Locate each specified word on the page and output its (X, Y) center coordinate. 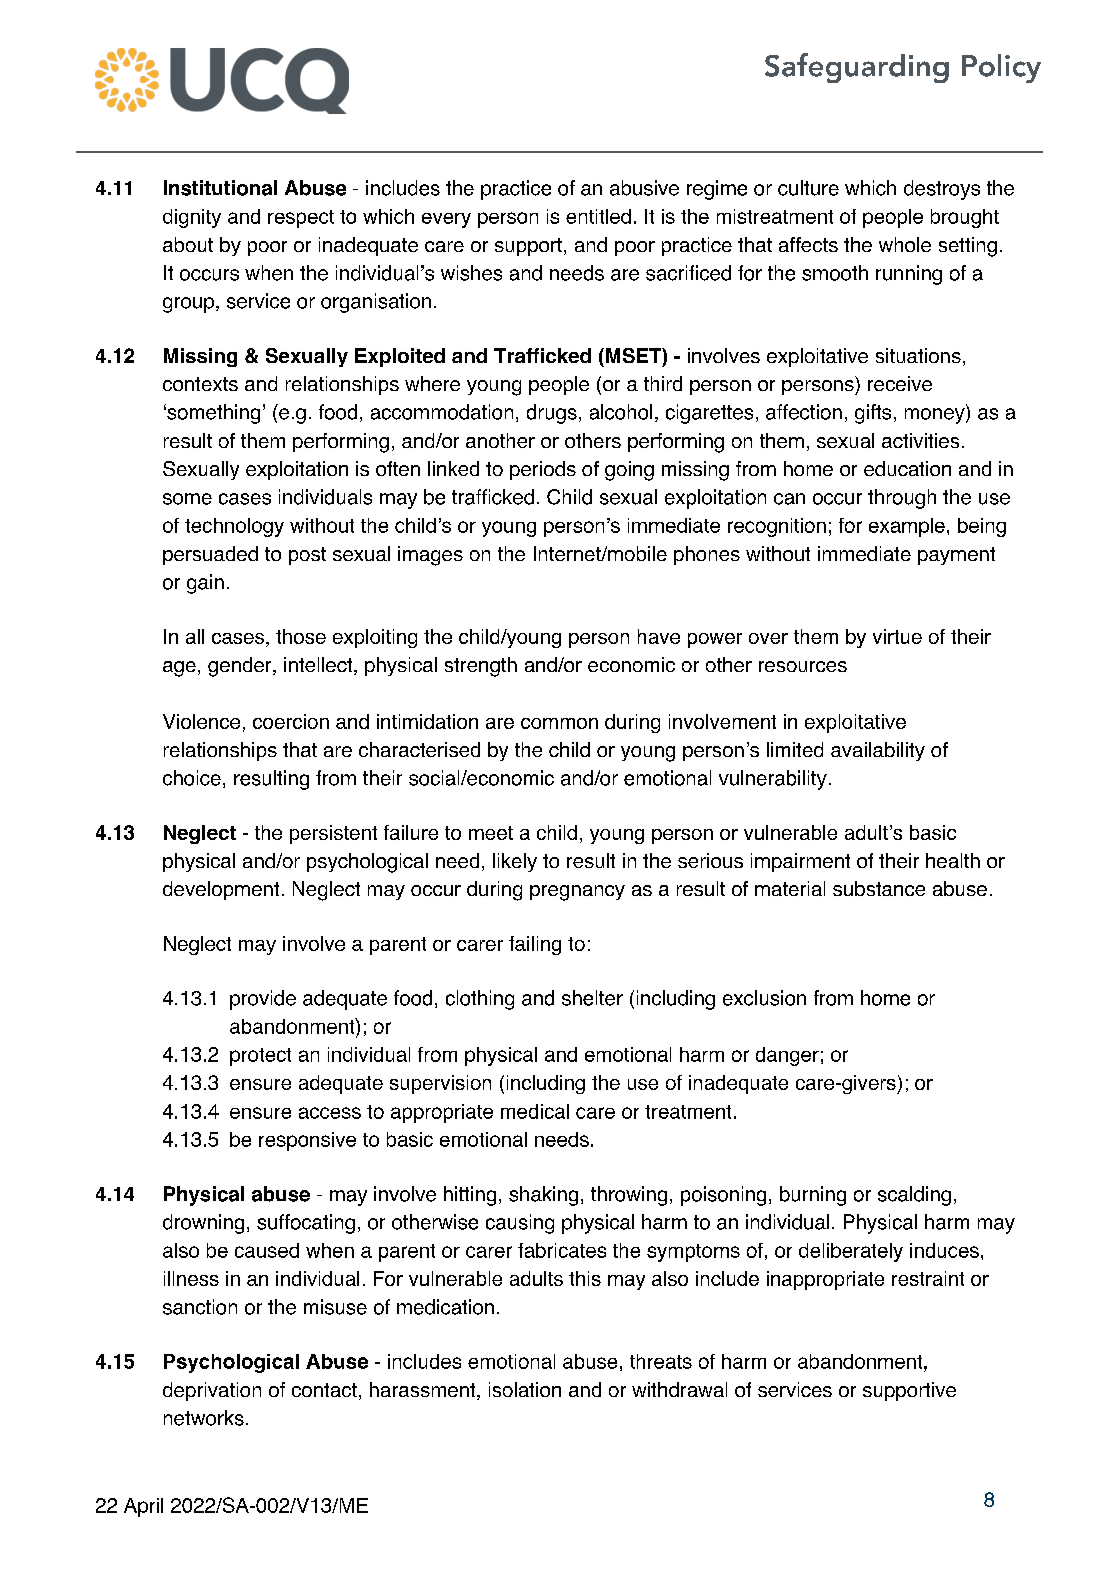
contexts (200, 384)
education (907, 468)
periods (543, 470)
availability (878, 751)
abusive (644, 188)
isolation (525, 1389)
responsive (307, 1141)
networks (204, 1418)
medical (535, 1111)
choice (192, 778)
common (559, 723)
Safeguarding (857, 68)
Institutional (220, 188)
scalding (914, 1196)
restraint (928, 1278)
